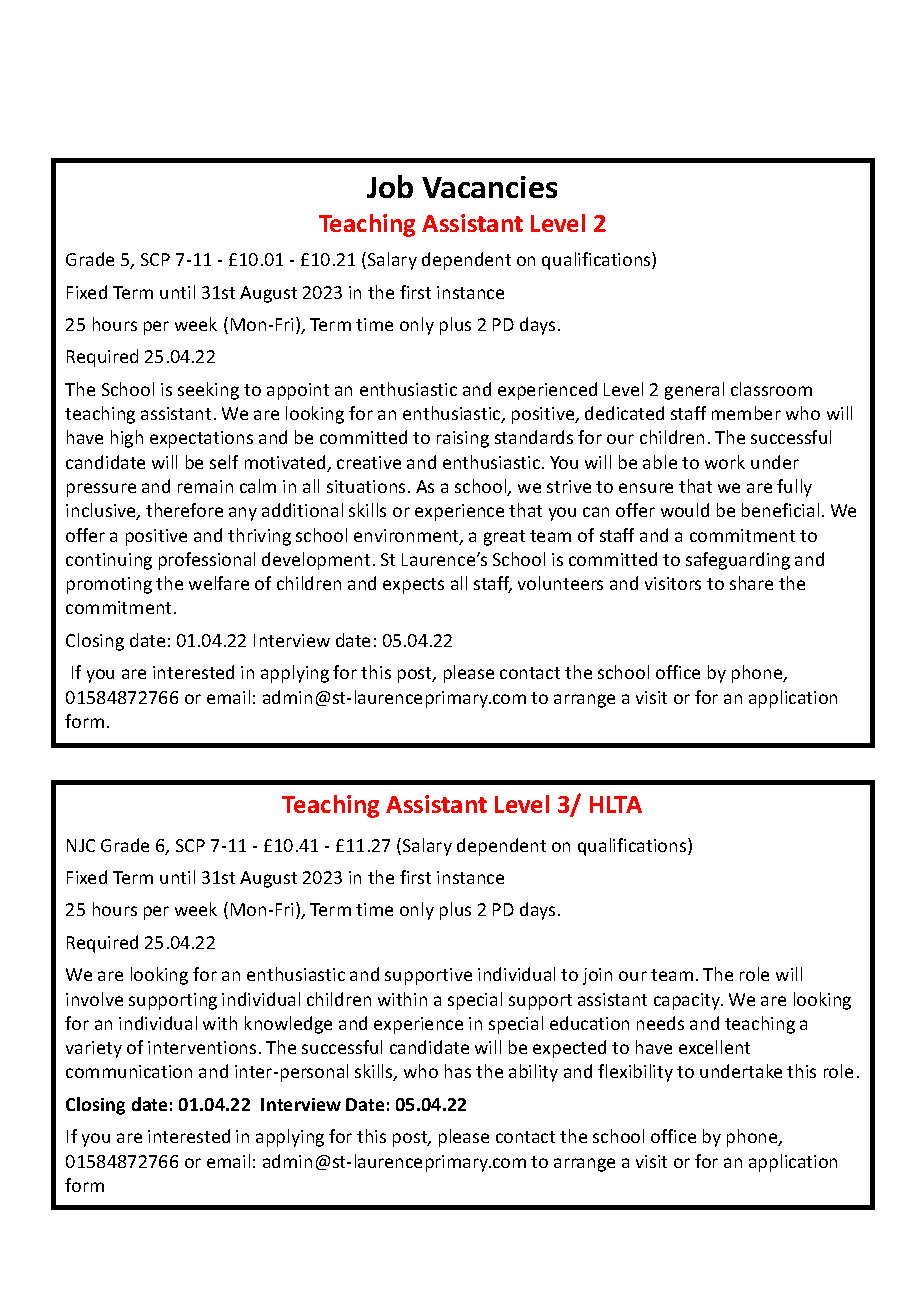 The width and height of the page is (911, 1316). What do you see at coordinates (129, 1071) in the page?
I see `communication` at bounding box center [129, 1071].
